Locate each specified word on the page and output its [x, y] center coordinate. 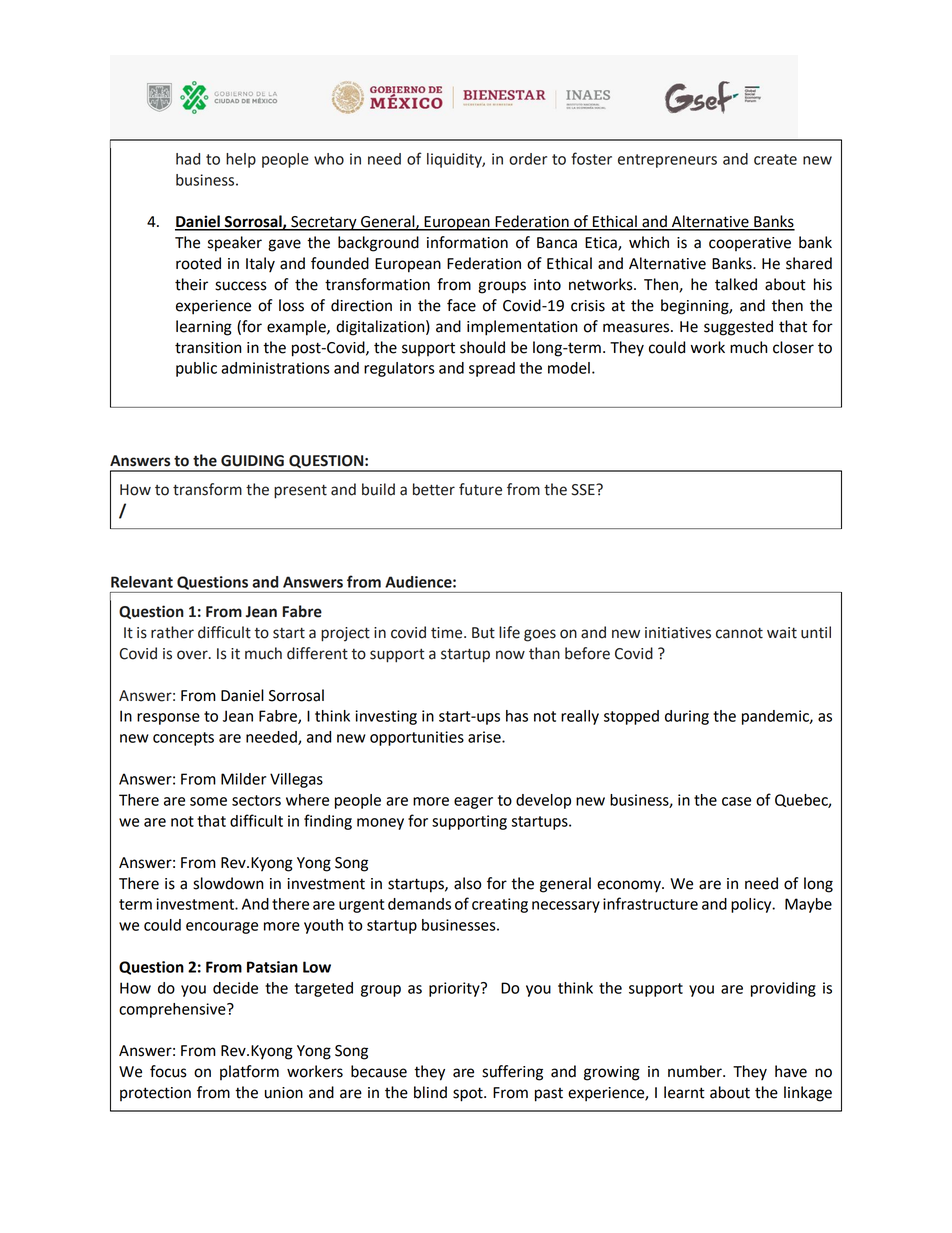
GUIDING [252, 461]
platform [249, 1072]
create [775, 159]
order [528, 159]
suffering [512, 1073]
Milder [243, 779]
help [241, 160]
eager [473, 803]
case [736, 801]
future [480, 489]
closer [793, 347]
